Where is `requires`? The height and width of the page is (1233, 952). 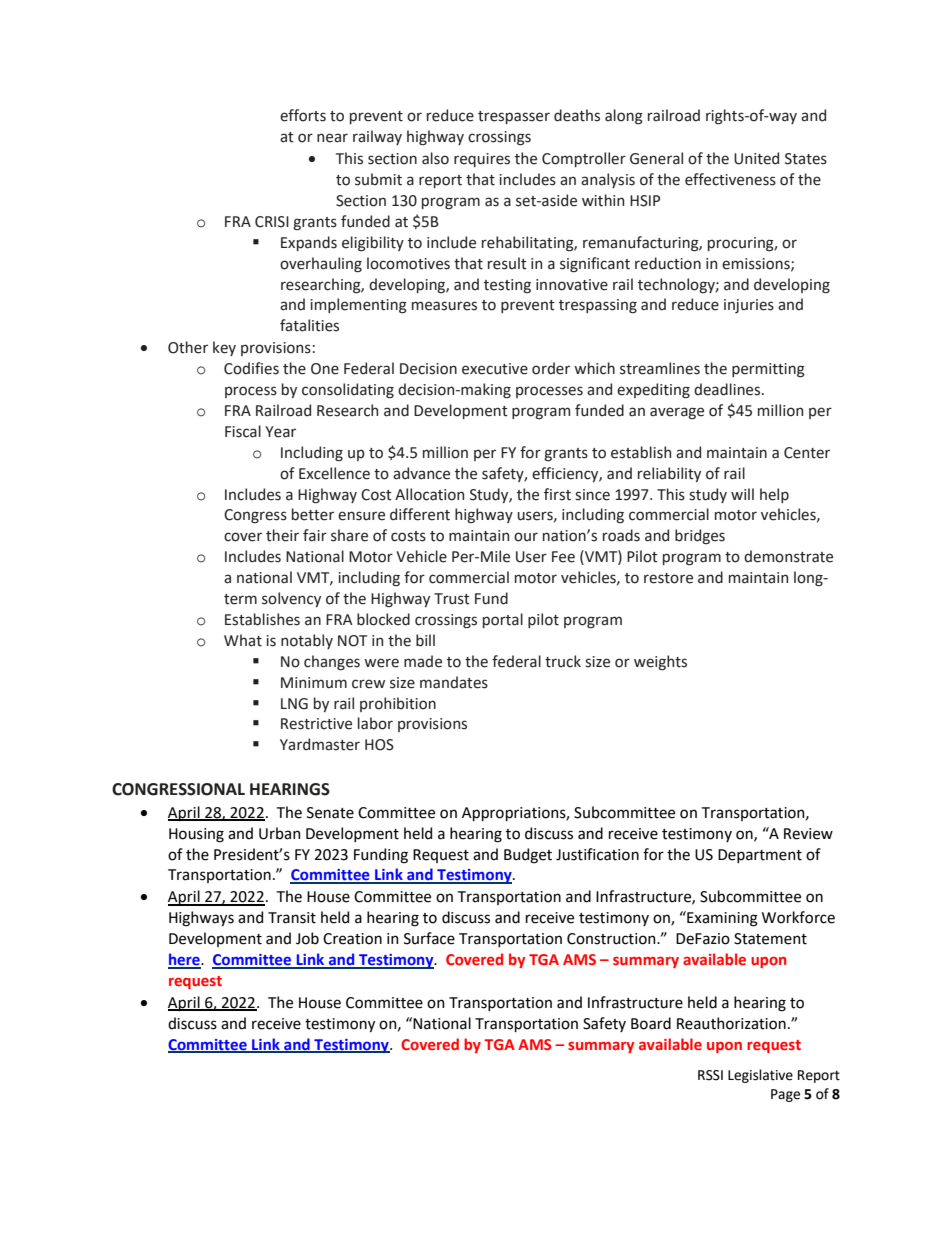
requires is located at coordinates (482, 160).
